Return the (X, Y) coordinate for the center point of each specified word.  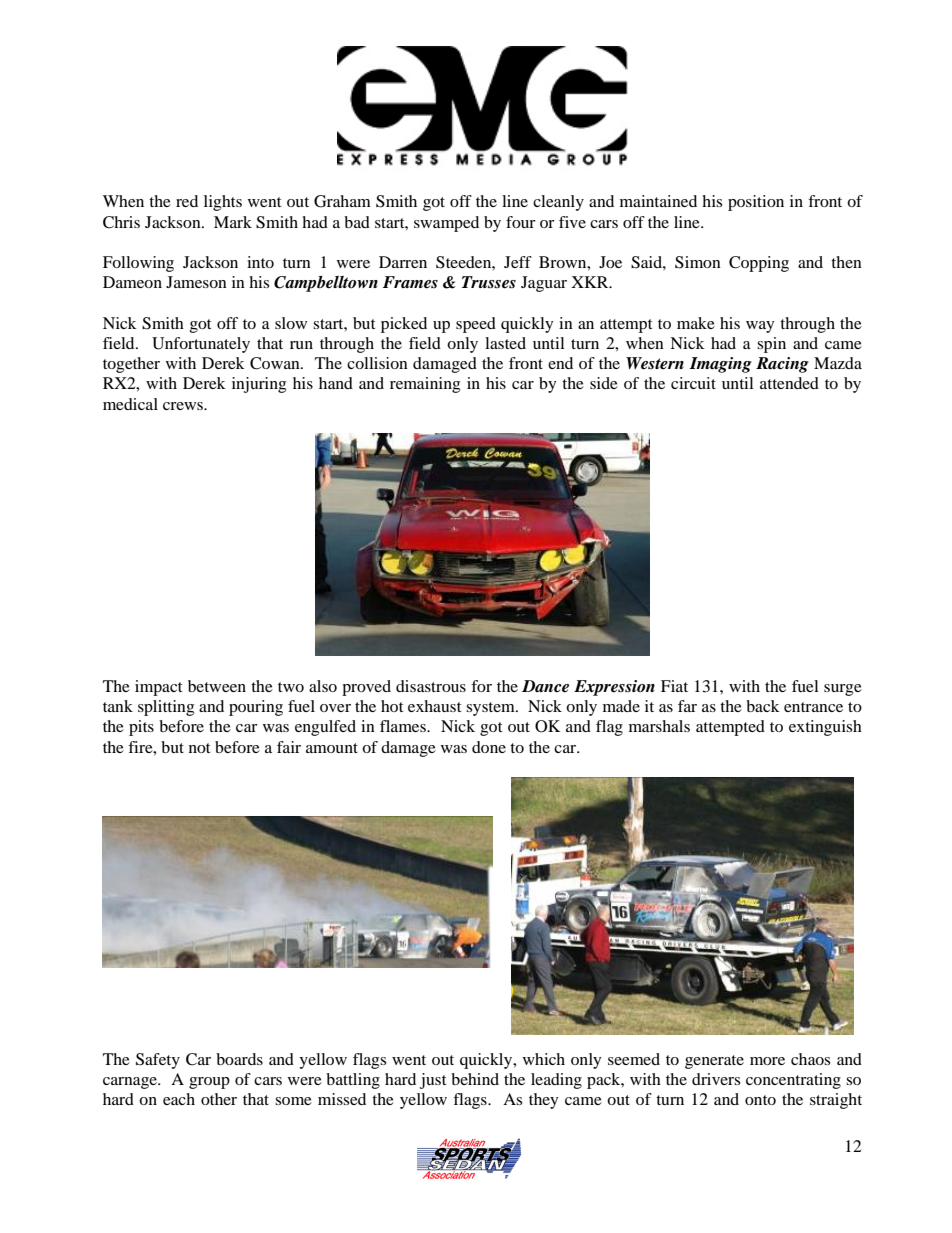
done (489, 747)
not (199, 748)
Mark (233, 222)
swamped (446, 224)
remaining (425, 385)
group (209, 1083)
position (756, 203)
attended (789, 383)
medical (130, 404)
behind (475, 1079)
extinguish (825, 728)
